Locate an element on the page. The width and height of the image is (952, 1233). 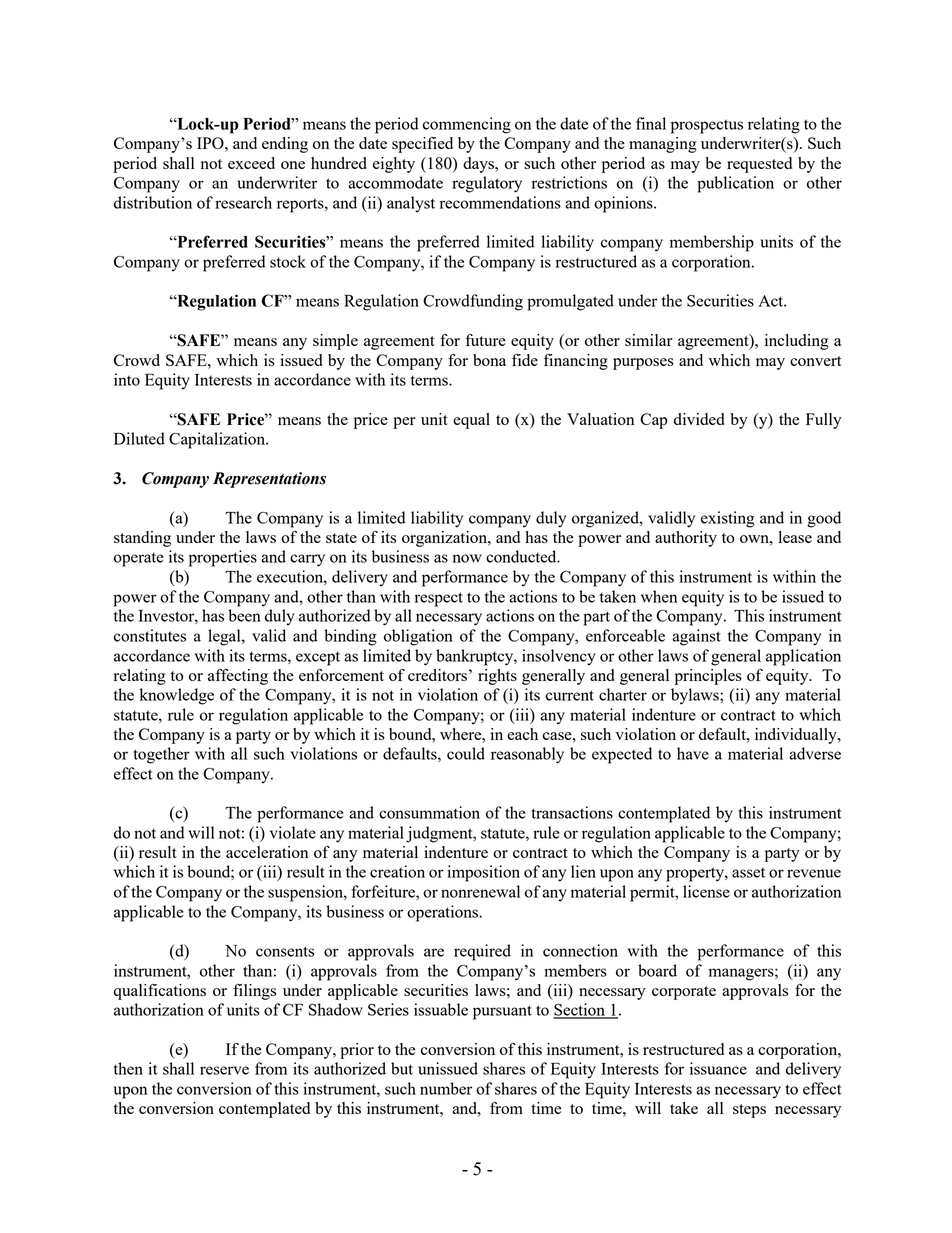
equal is located at coordinates (471, 421).
